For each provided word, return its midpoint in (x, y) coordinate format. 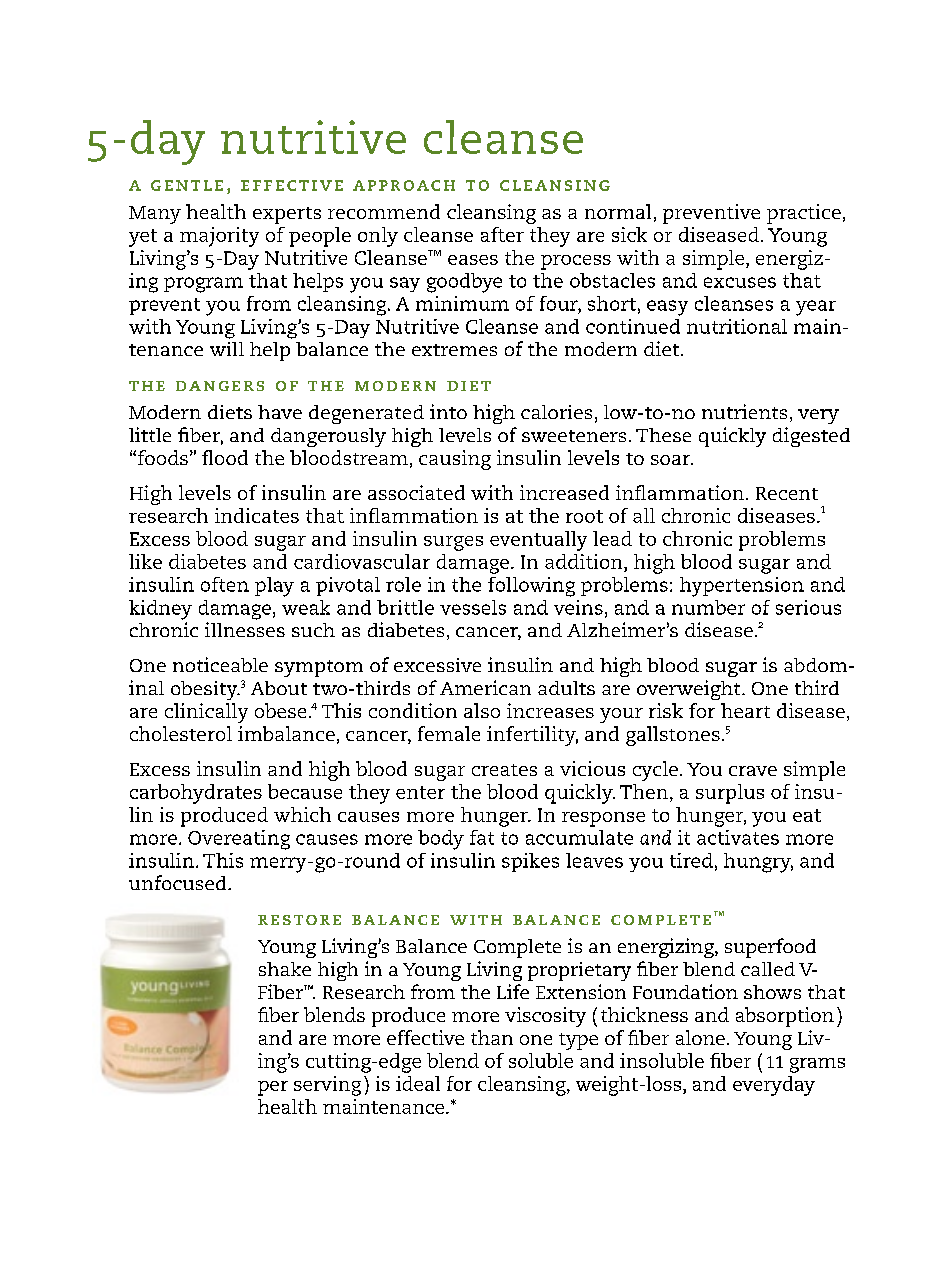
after (502, 234)
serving (327, 1086)
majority (219, 237)
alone (700, 1037)
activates (738, 837)
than (492, 1037)
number (708, 607)
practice (804, 214)
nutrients (744, 411)
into (448, 411)
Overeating (239, 840)
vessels (473, 607)
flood (225, 457)
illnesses (245, 629)
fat (482, 837)
